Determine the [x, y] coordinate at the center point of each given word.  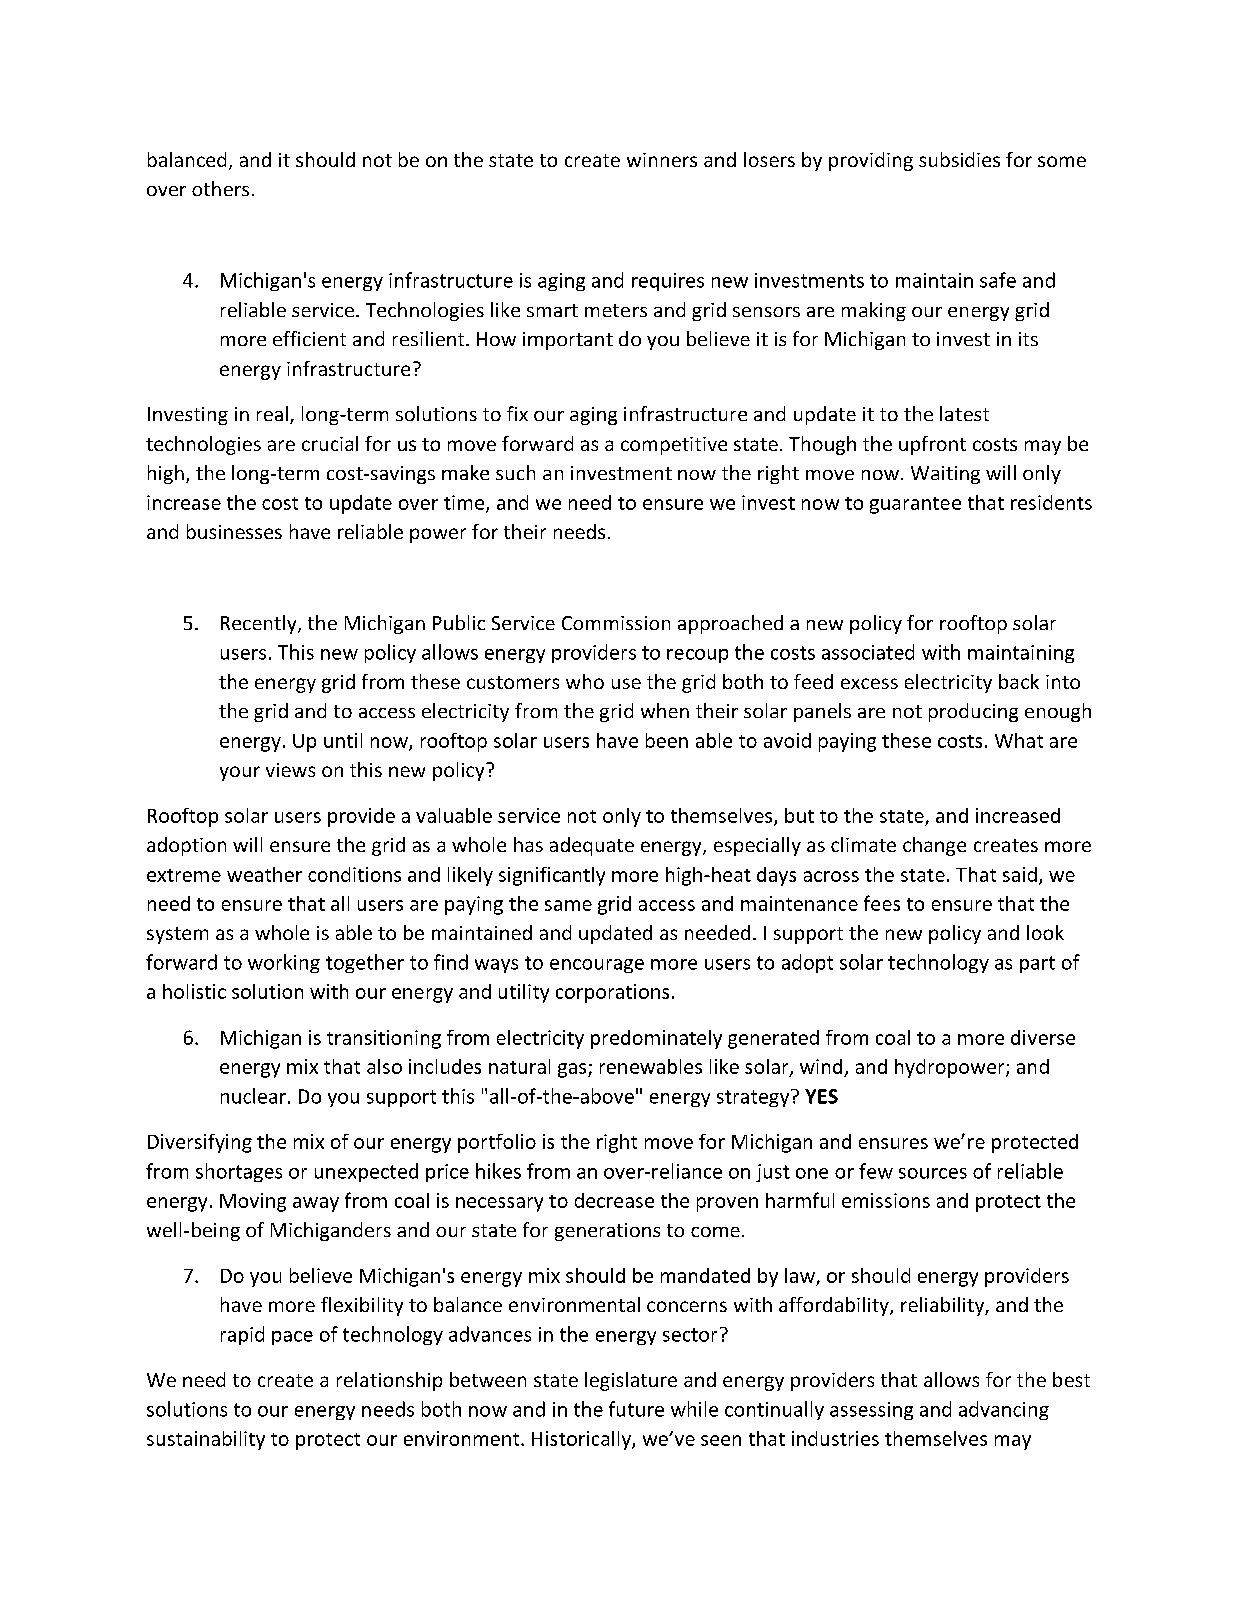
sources [933, 1173]
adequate [592, 846]
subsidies [959, 159]
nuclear [253, 1096]
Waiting [945, 475]
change [934, 846]
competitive [674, 446]
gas [573, 1070]
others [220, 188]
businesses [234, 531]
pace [292, 1338]
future [636, 1409]
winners [662, 160]
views [290, 770]
